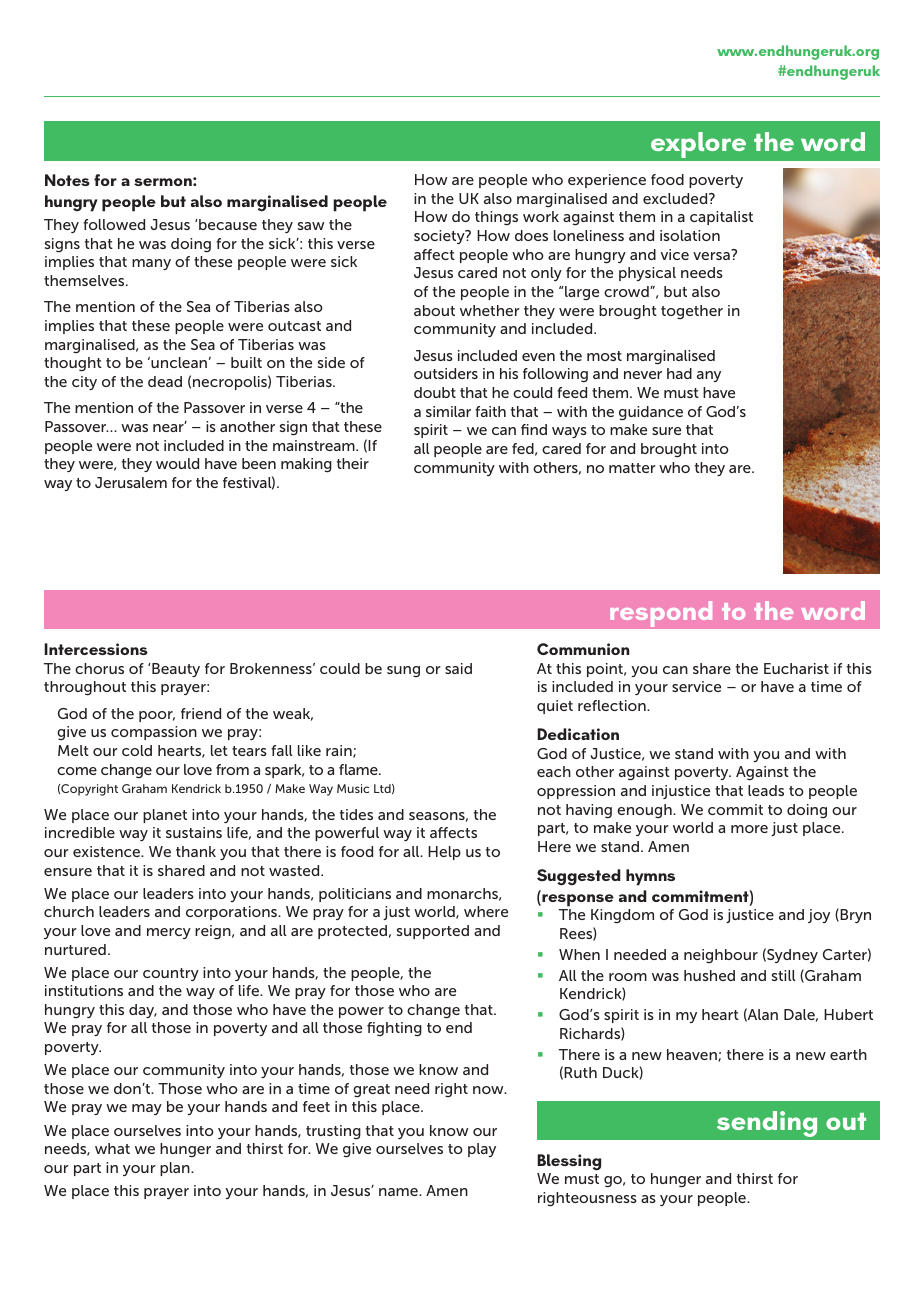 This page has width=924, height=1308. What do you see at coordinates (114, 224) in the page?
I see `followed` at bounding box center [114, 224].
